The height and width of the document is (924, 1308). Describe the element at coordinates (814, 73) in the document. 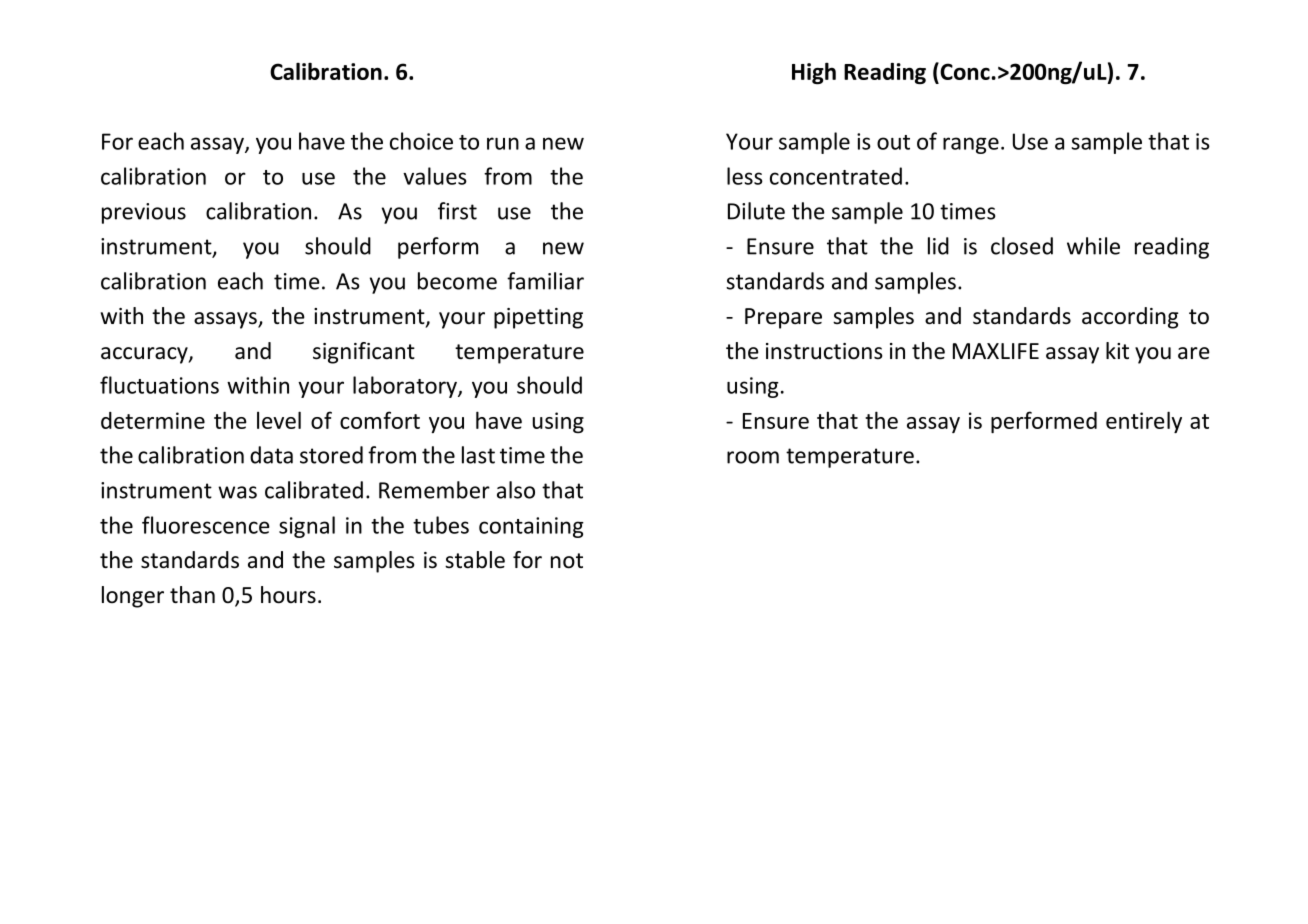

I see `High` at that location.
